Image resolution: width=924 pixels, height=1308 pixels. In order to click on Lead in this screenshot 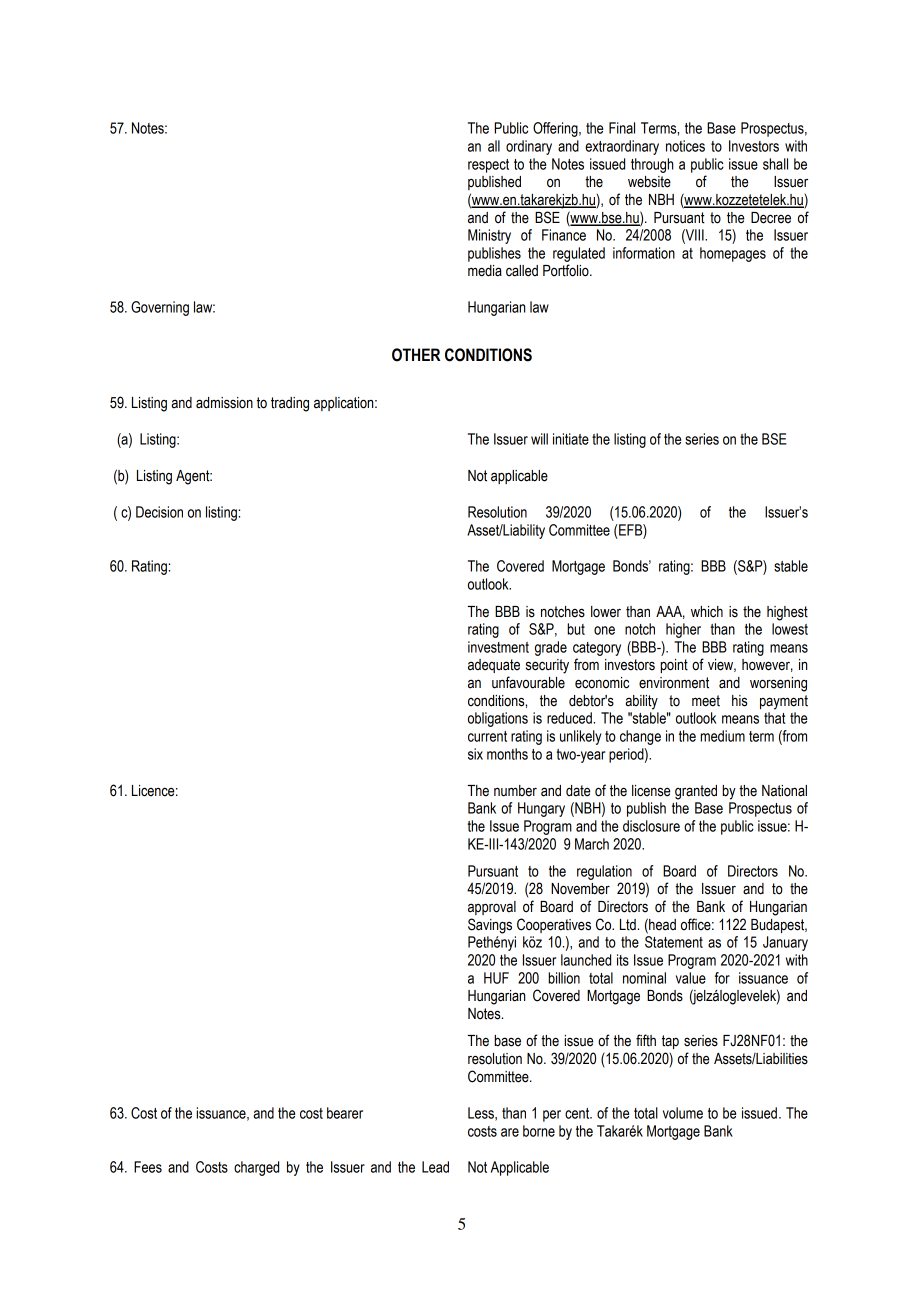, I will do `click(435, 1167)`.
